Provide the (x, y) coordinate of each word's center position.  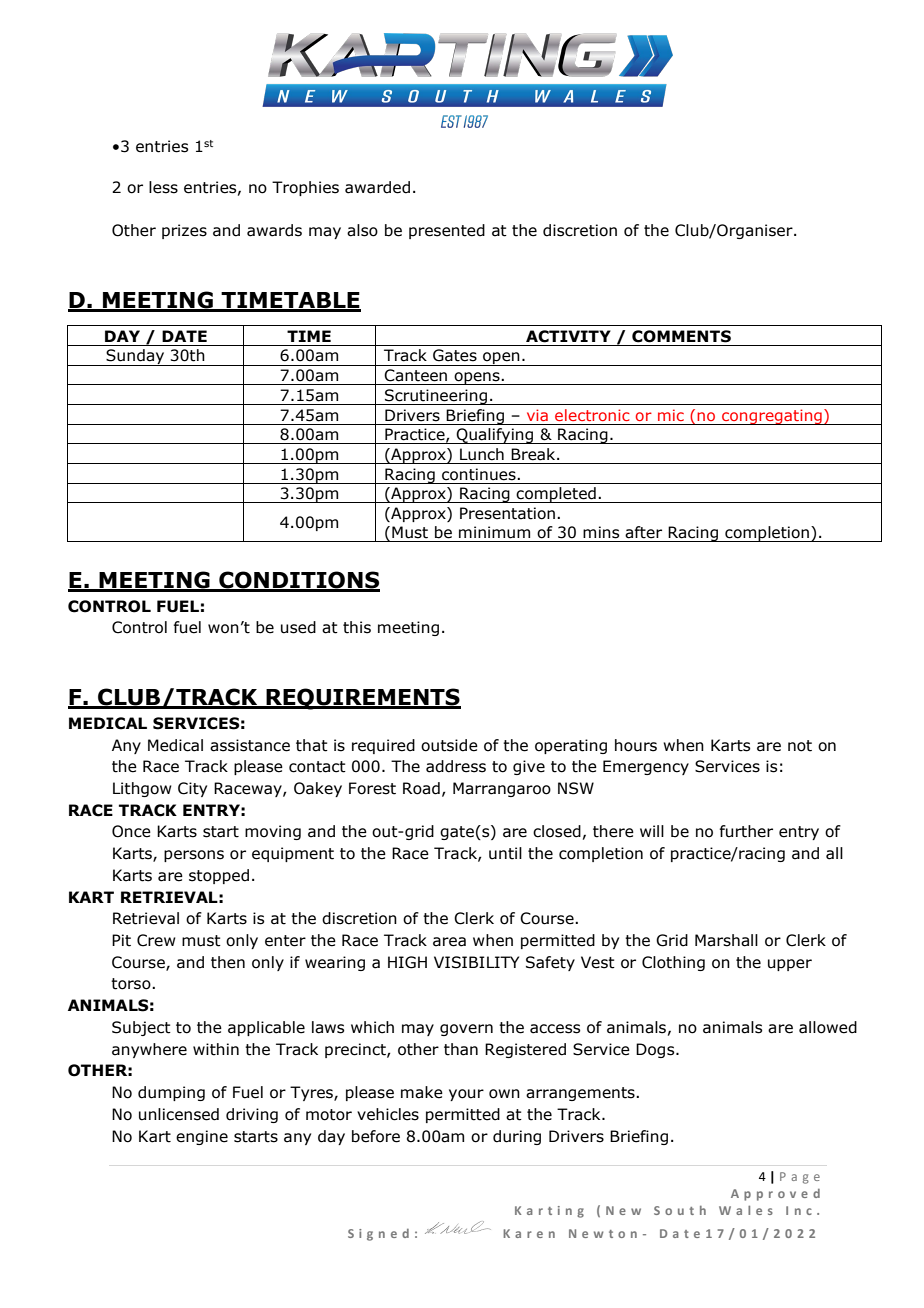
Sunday (135, 357)
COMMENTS (681, 336)
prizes (184, 231)
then (228, 962)
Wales (746, 1210)
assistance (250, 745)
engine (202, 1137)
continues (480, 474)
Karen (529, 1233)
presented (447, 231)
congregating (772, 417)
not (800, 746)
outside (449, 745)
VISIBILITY (476, 962)
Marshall (726, 940)
